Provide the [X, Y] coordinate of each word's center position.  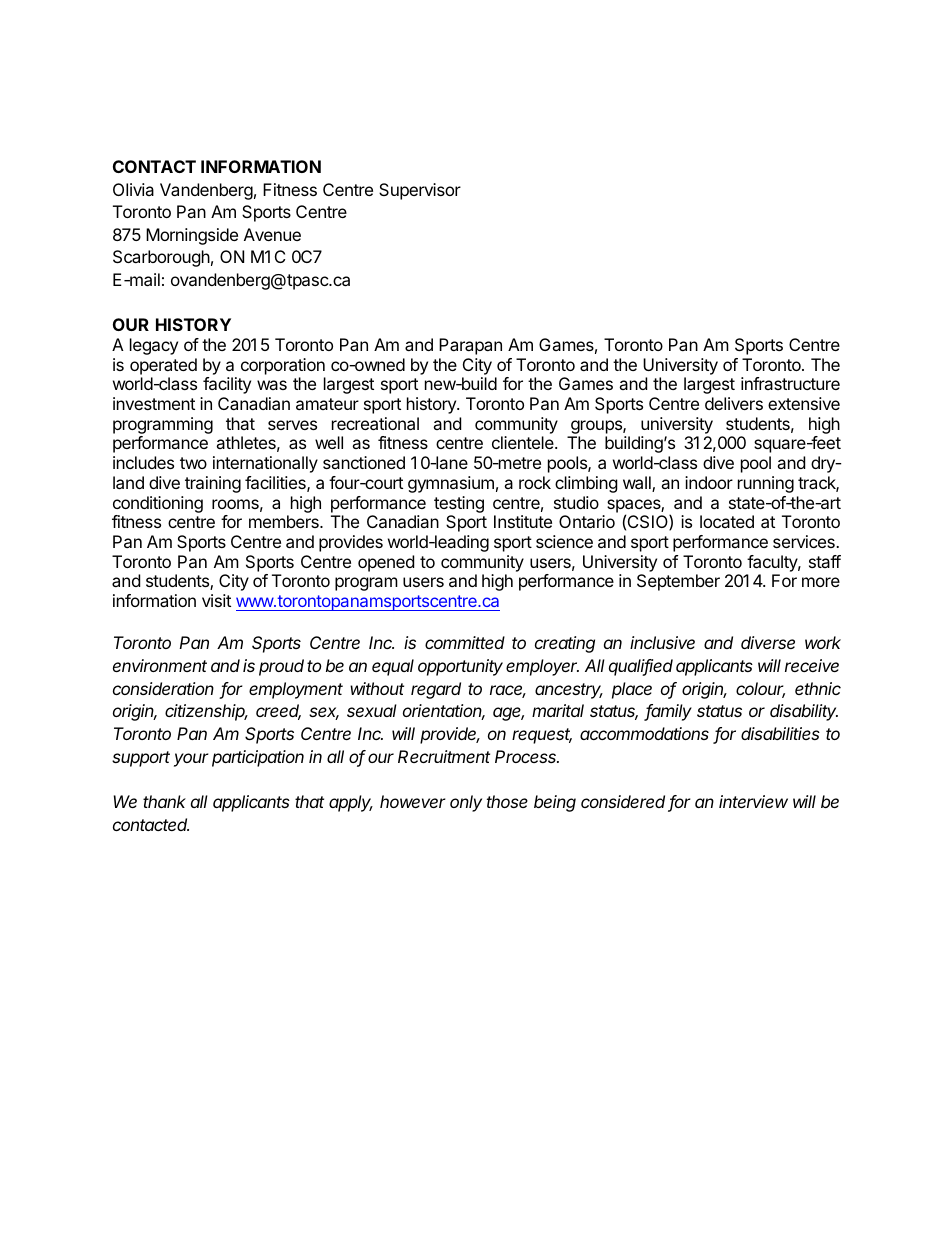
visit [216, 600]
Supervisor [420, 191]
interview [753, 801]
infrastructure [790, 383]
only [466, 803]
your [191, 760]
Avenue [272, 234]
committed [465, 642]
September [678, 582]
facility [227, 385]
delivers [734, 403]
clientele [524, 442]
